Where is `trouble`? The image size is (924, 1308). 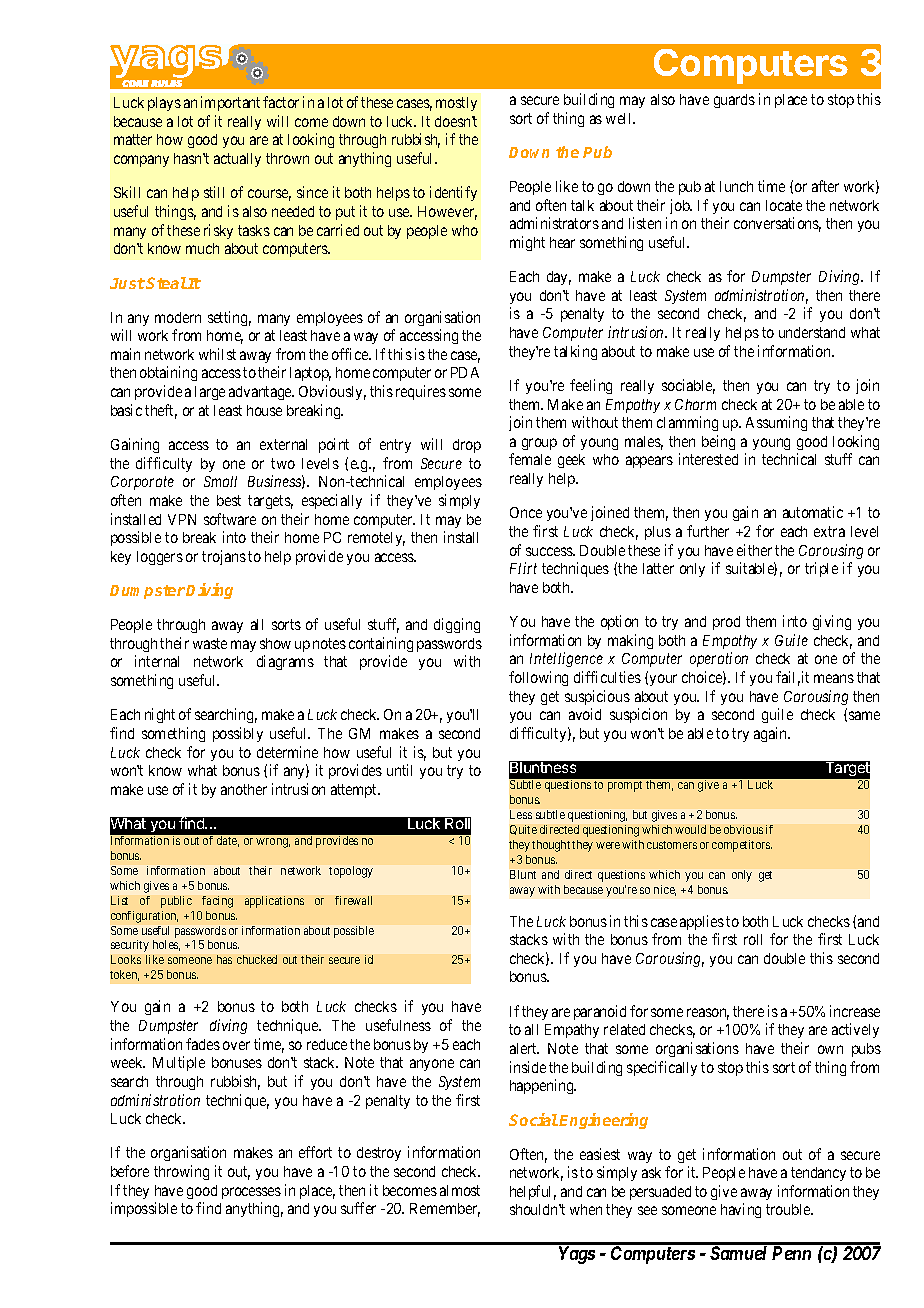 trouble is located at coordinates (789, 1209).
